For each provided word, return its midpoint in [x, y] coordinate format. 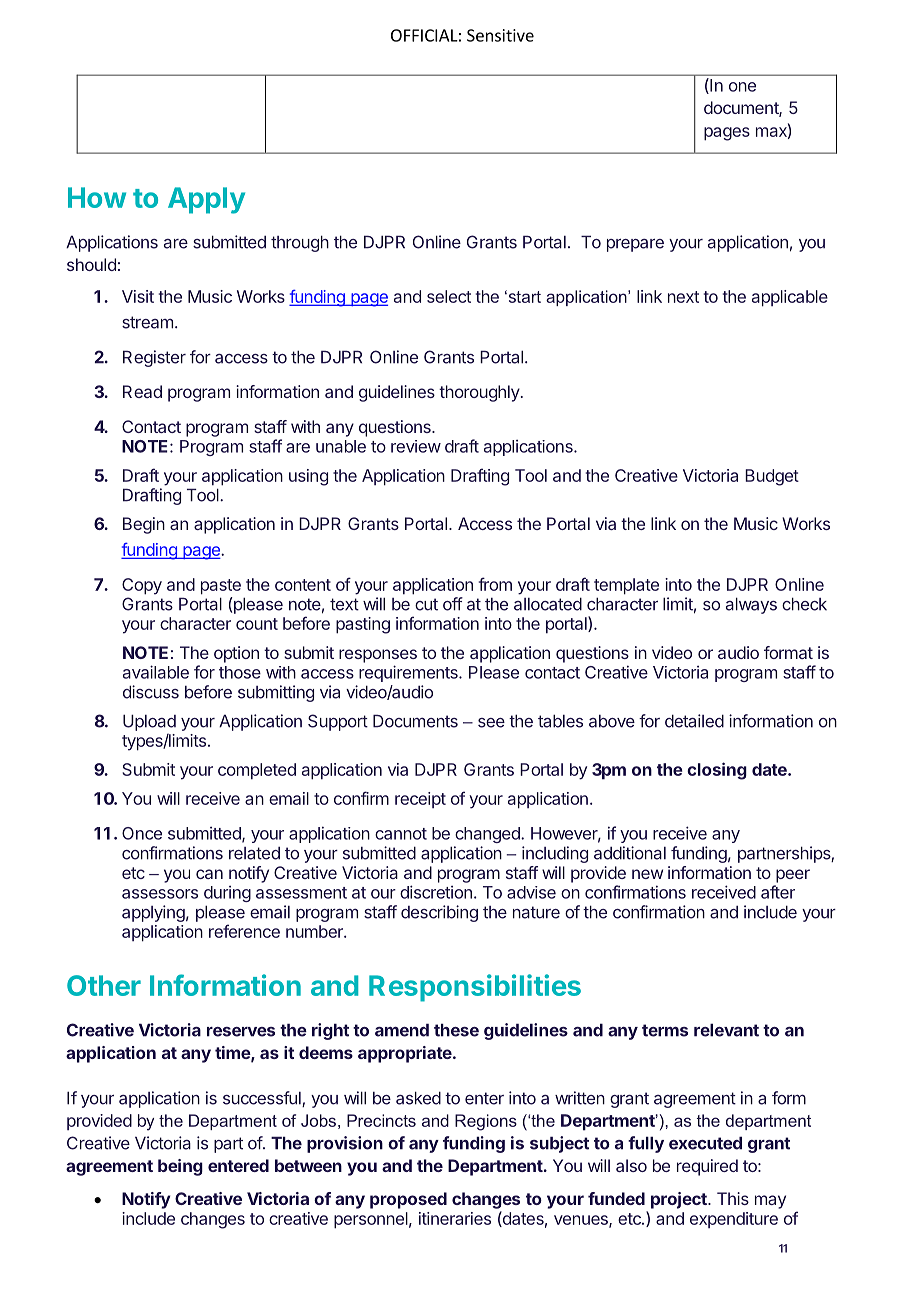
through [300, 243]
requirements [409, 673]
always [751, 605]
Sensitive [500, 35]
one [742, 87]
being [180, 1167]
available [156, 672]
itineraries [455, 1218]
